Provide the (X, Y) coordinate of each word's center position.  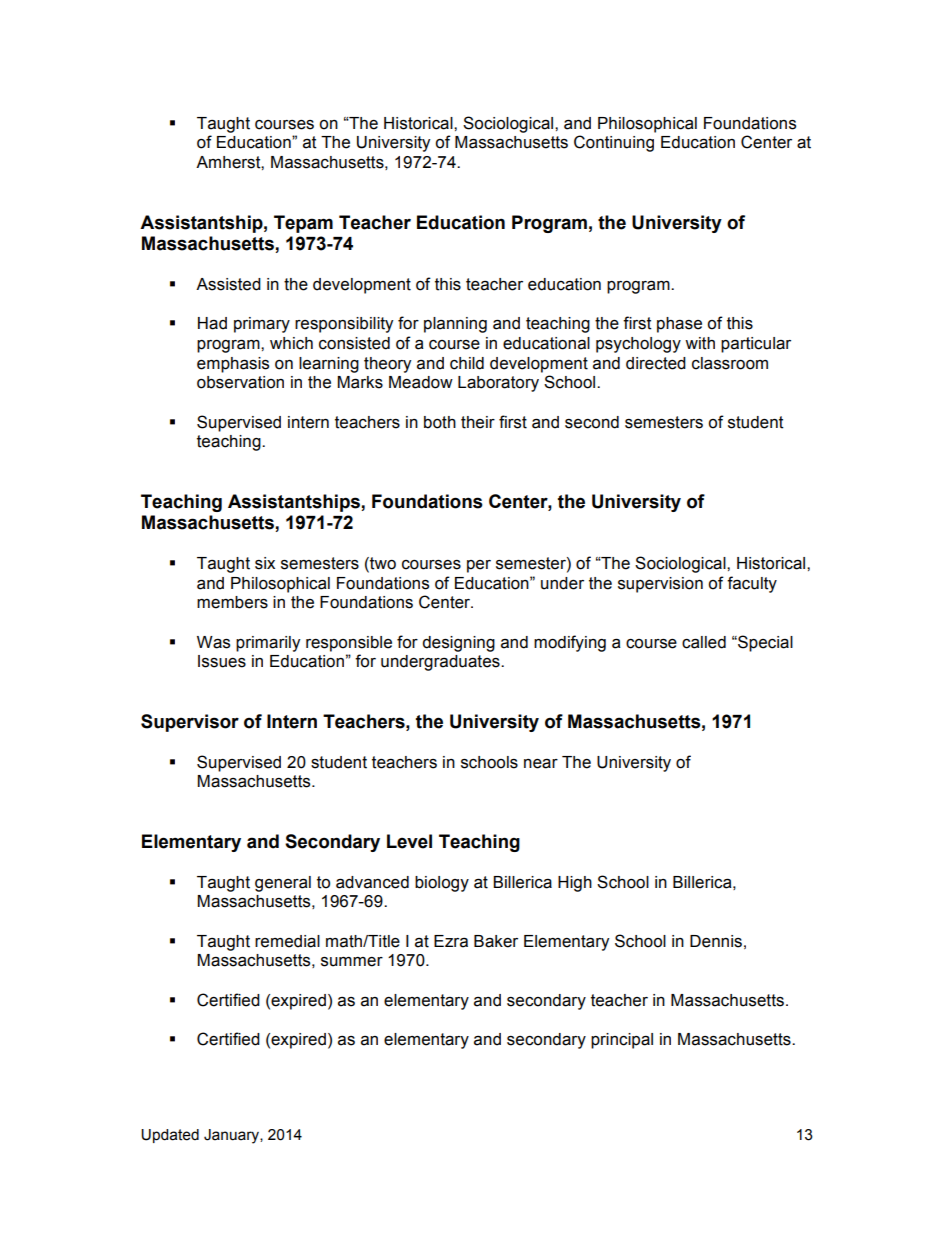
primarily (268, 644)
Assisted (228, 284)
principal (622, 1041)
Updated (170, 1136)
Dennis (716, 941)
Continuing (614, 143)
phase (679, 325)
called (704, 642)
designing (458, 644)
